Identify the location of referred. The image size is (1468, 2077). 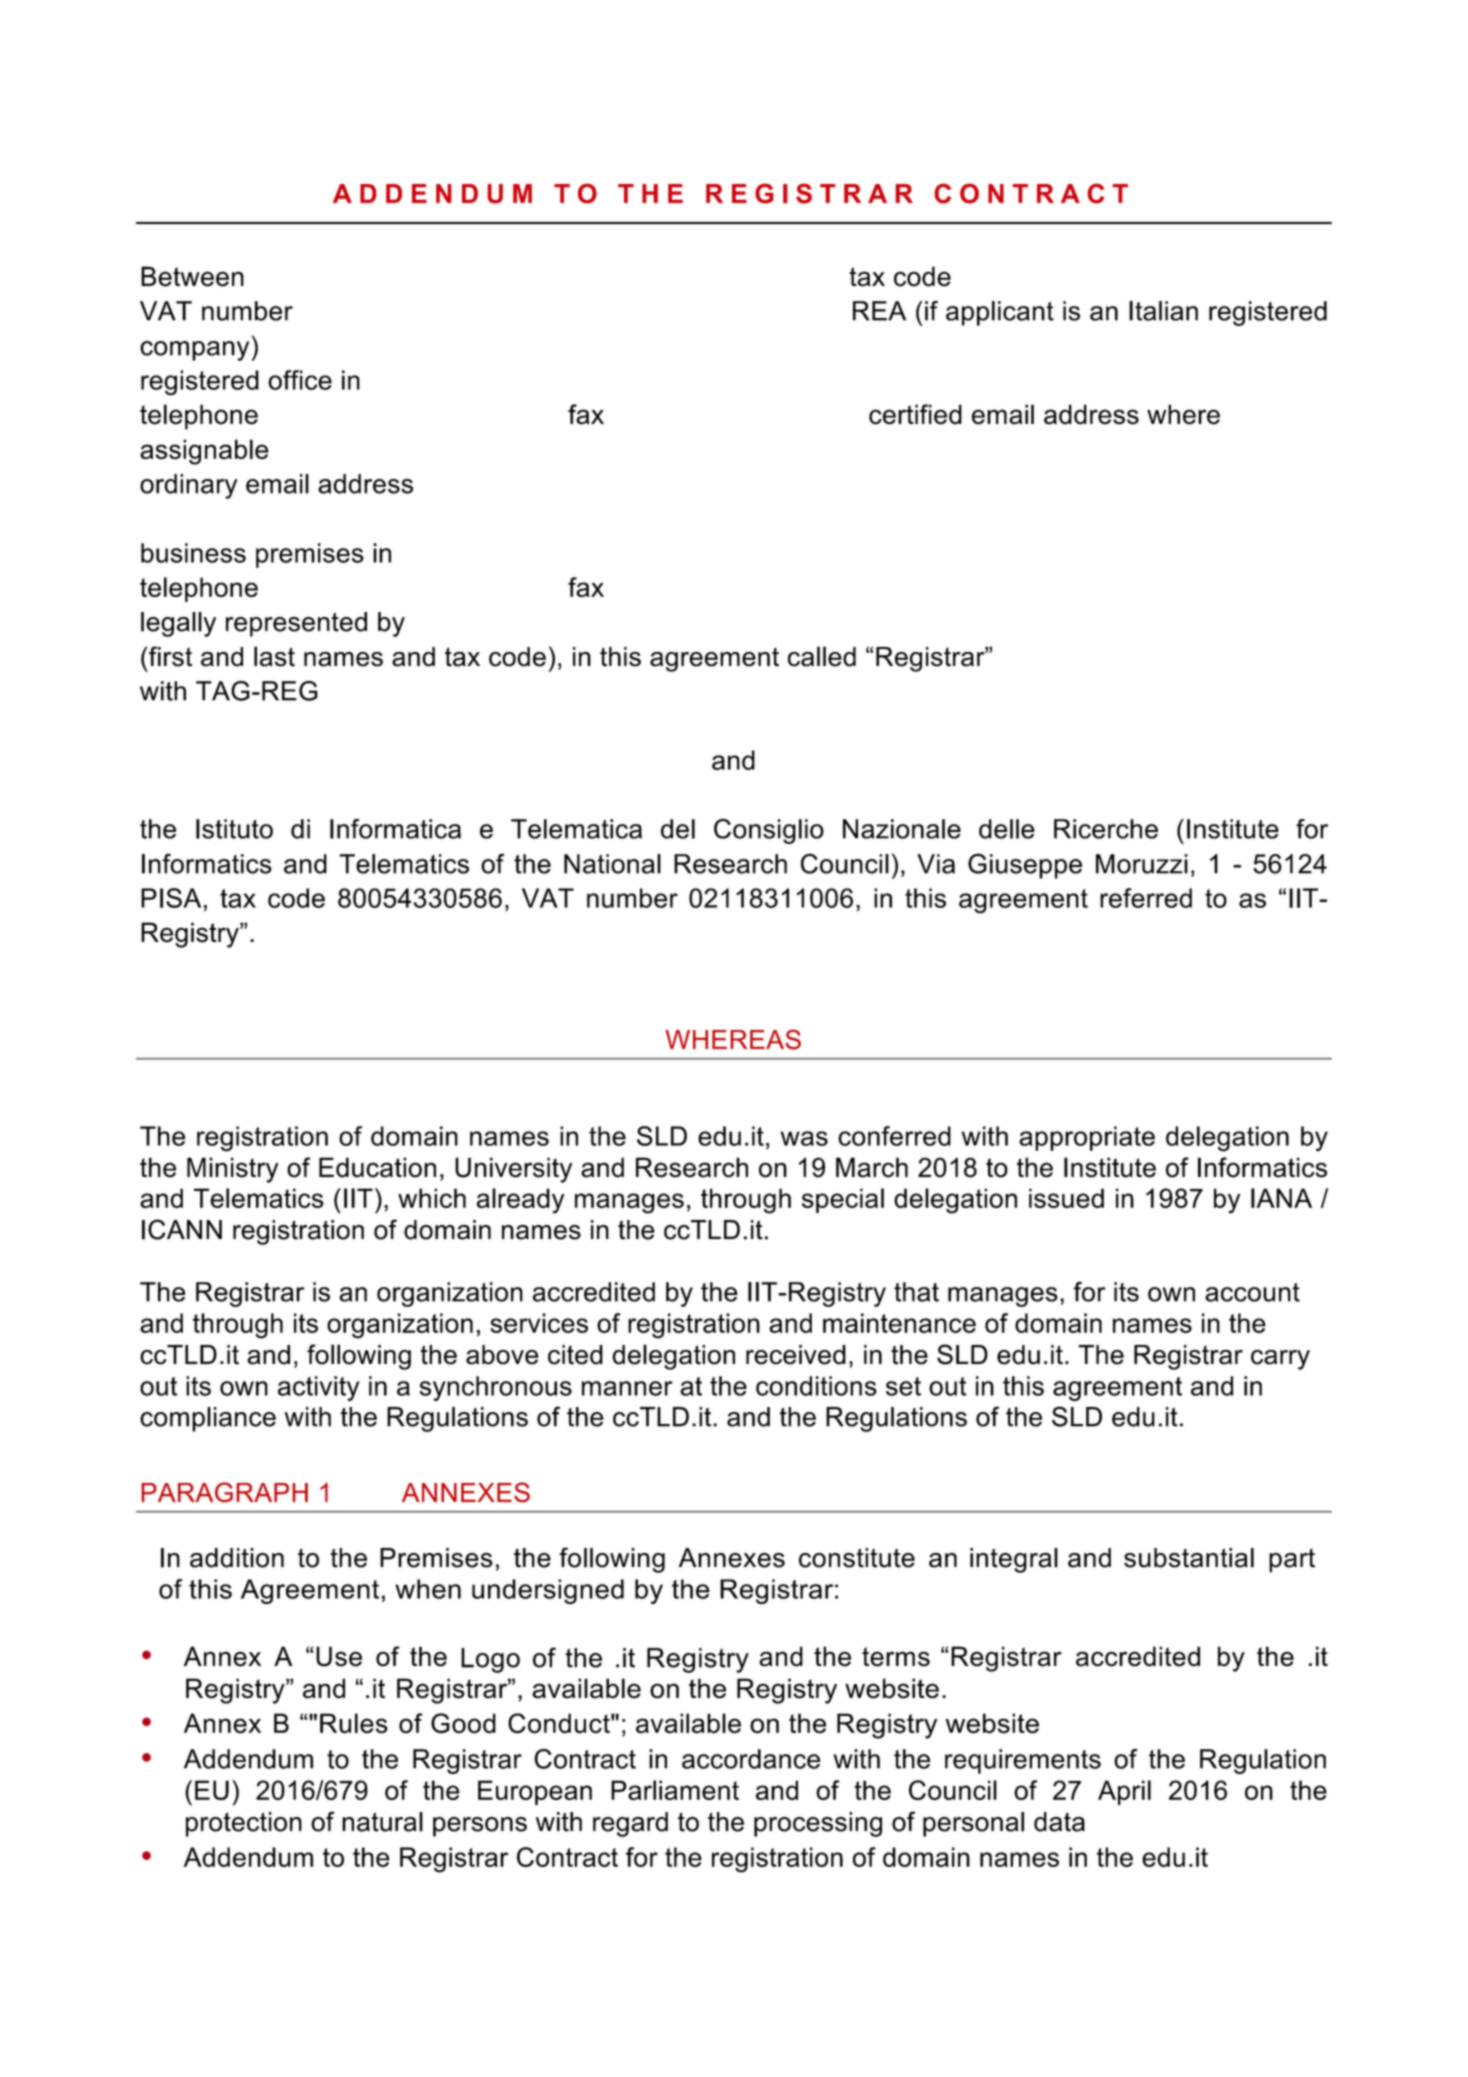
(1146, 898).
